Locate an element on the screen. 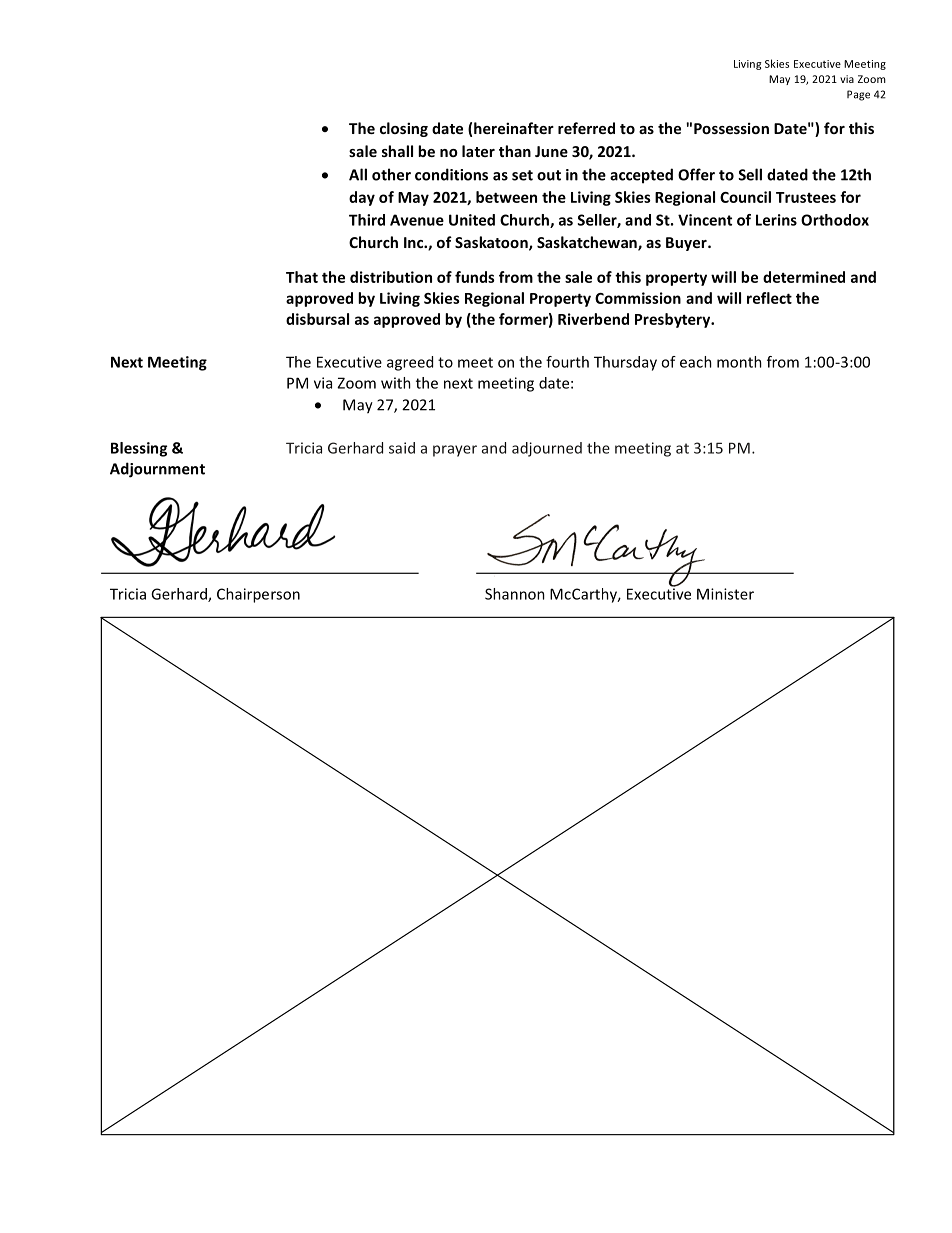 This screenshot has height=1233, width=952. determined is located at coordinates (804, 277).
